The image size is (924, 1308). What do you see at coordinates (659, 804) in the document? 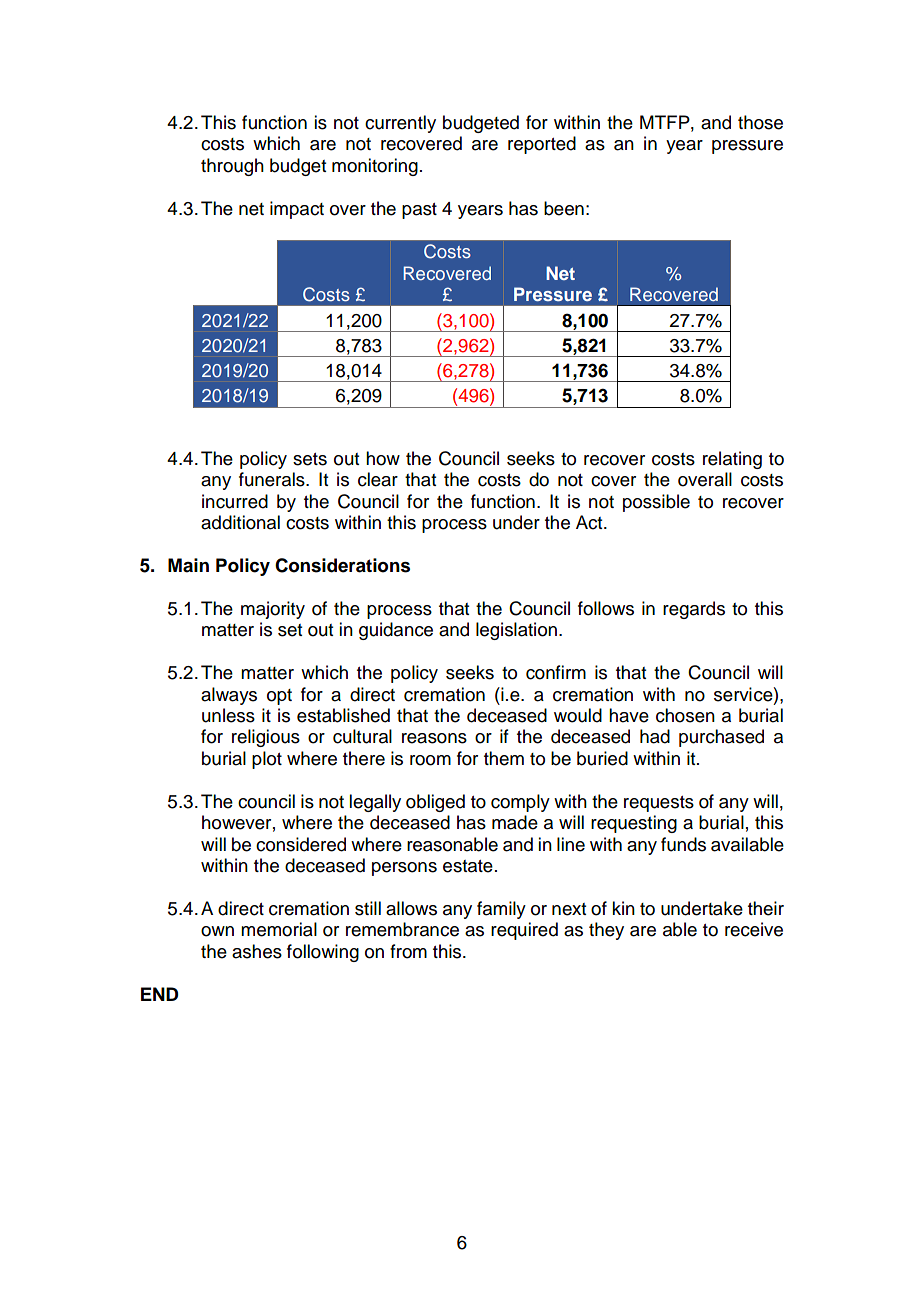
I see `requests` at bounding box center [659, 804].
